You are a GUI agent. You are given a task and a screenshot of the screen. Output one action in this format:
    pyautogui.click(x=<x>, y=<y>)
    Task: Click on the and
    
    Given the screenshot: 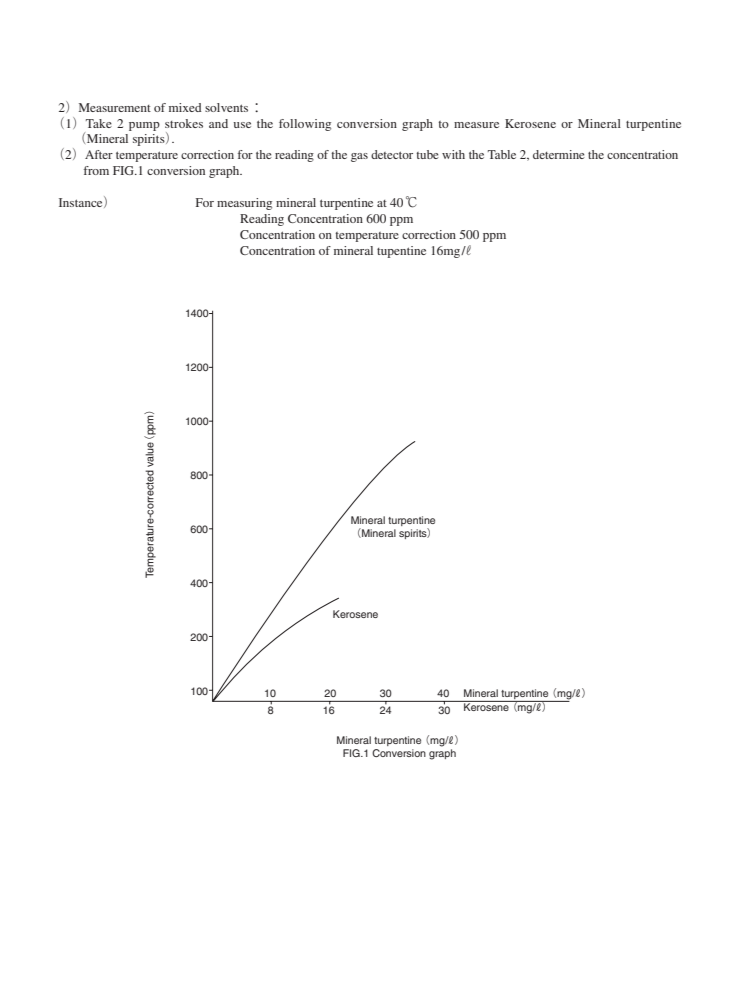 What is the action you would take?
    pyautogui.click(x=218, y=123)
